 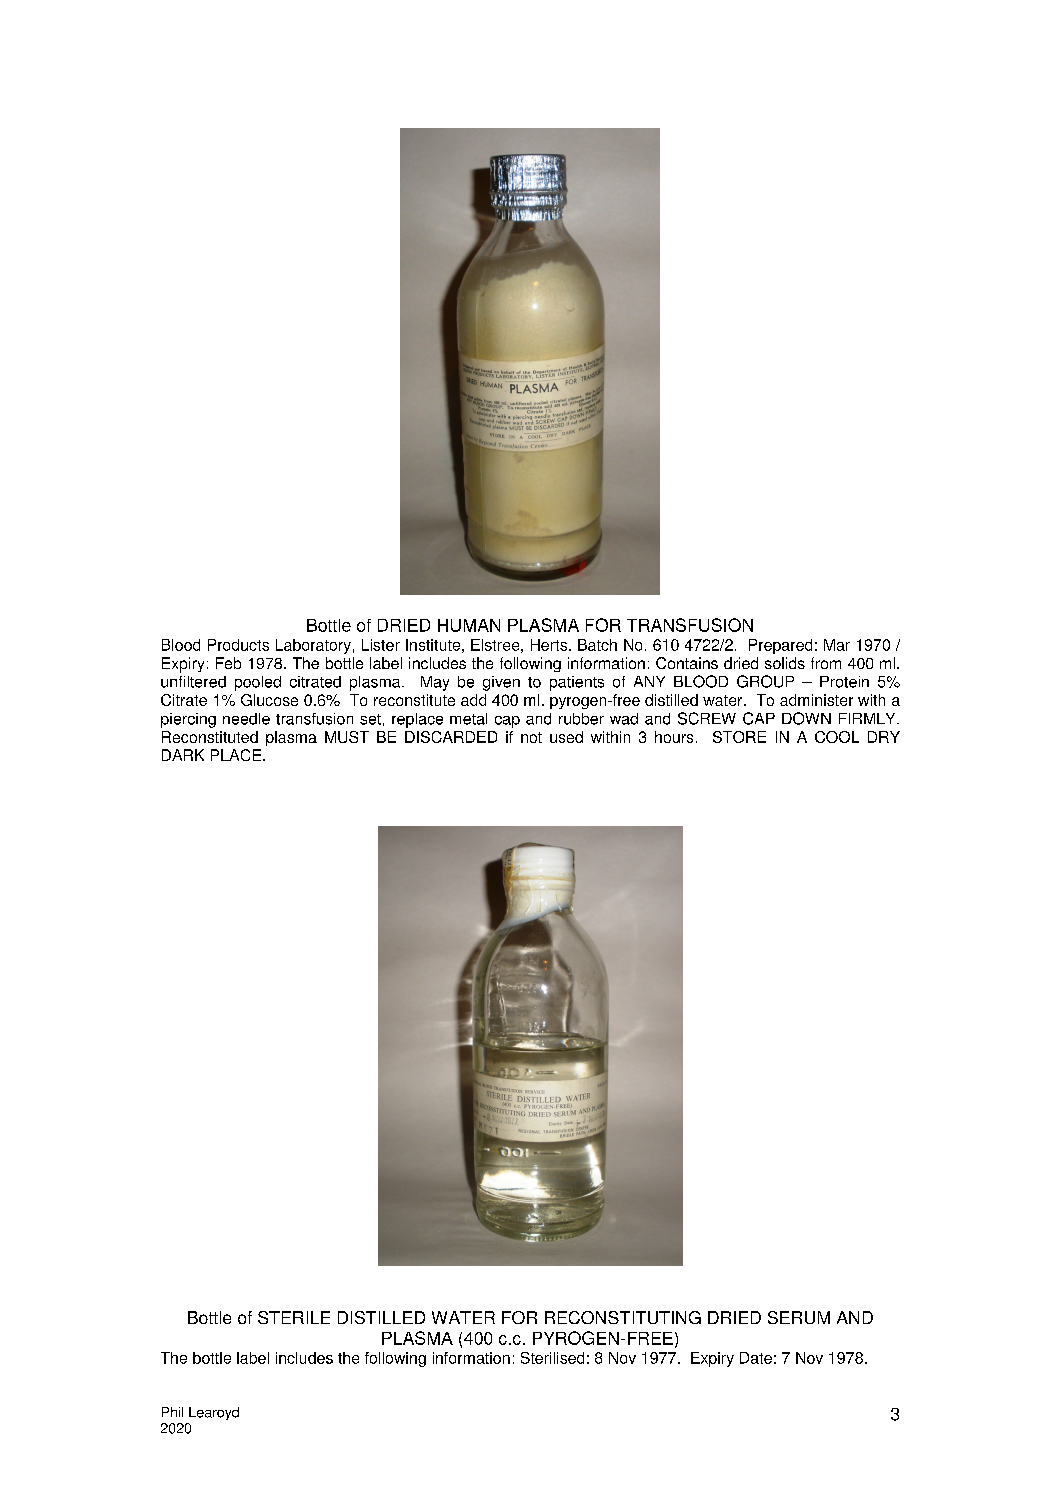 I want to click on not, so click(x=531, y=737).
